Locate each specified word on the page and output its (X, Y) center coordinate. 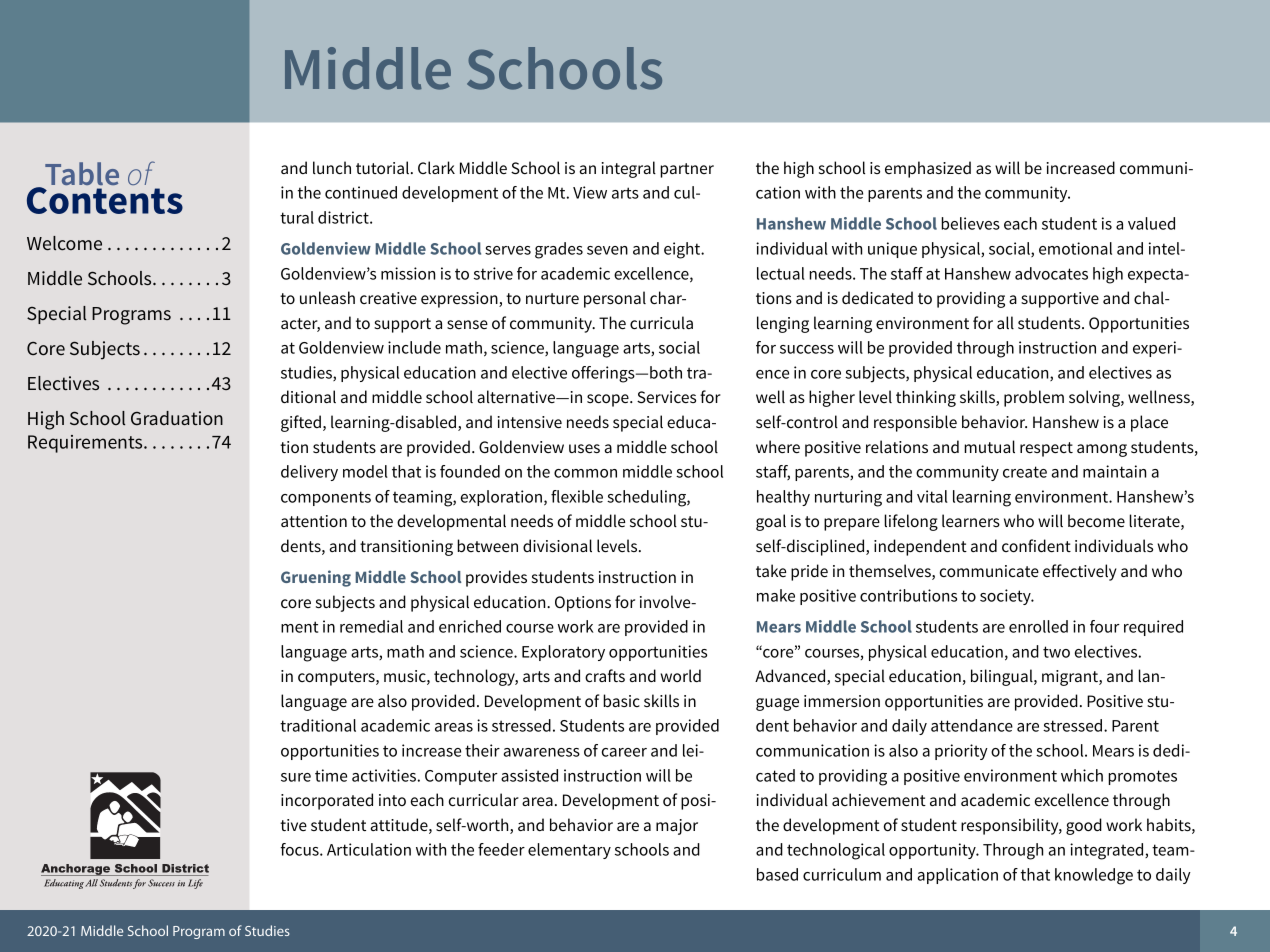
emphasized (928, 169)
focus (300, 849)
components (326, 498)
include (414, 347)
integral (629, 169)
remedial (371, 626)
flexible (577, 496)
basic (621, 700)
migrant (1071, 678)
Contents (105, 200)
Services (666, 397)
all (1005, 322)
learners (971, 520)
